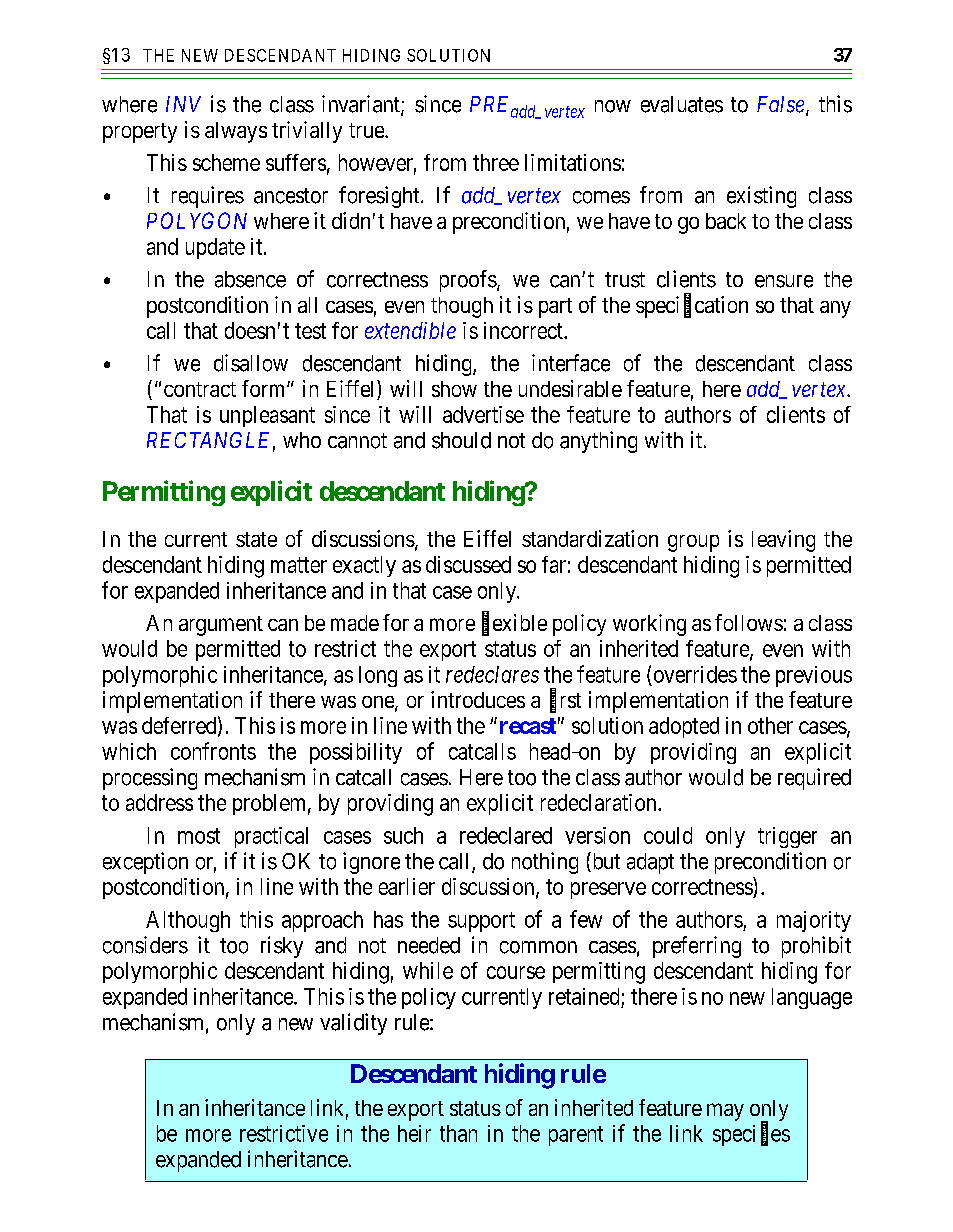 The width and height of the screenshot is (953, 1232). What do you see at coordinates (782, 105) in the screenshot?
I see `False` at bounding box center [782, 105].
